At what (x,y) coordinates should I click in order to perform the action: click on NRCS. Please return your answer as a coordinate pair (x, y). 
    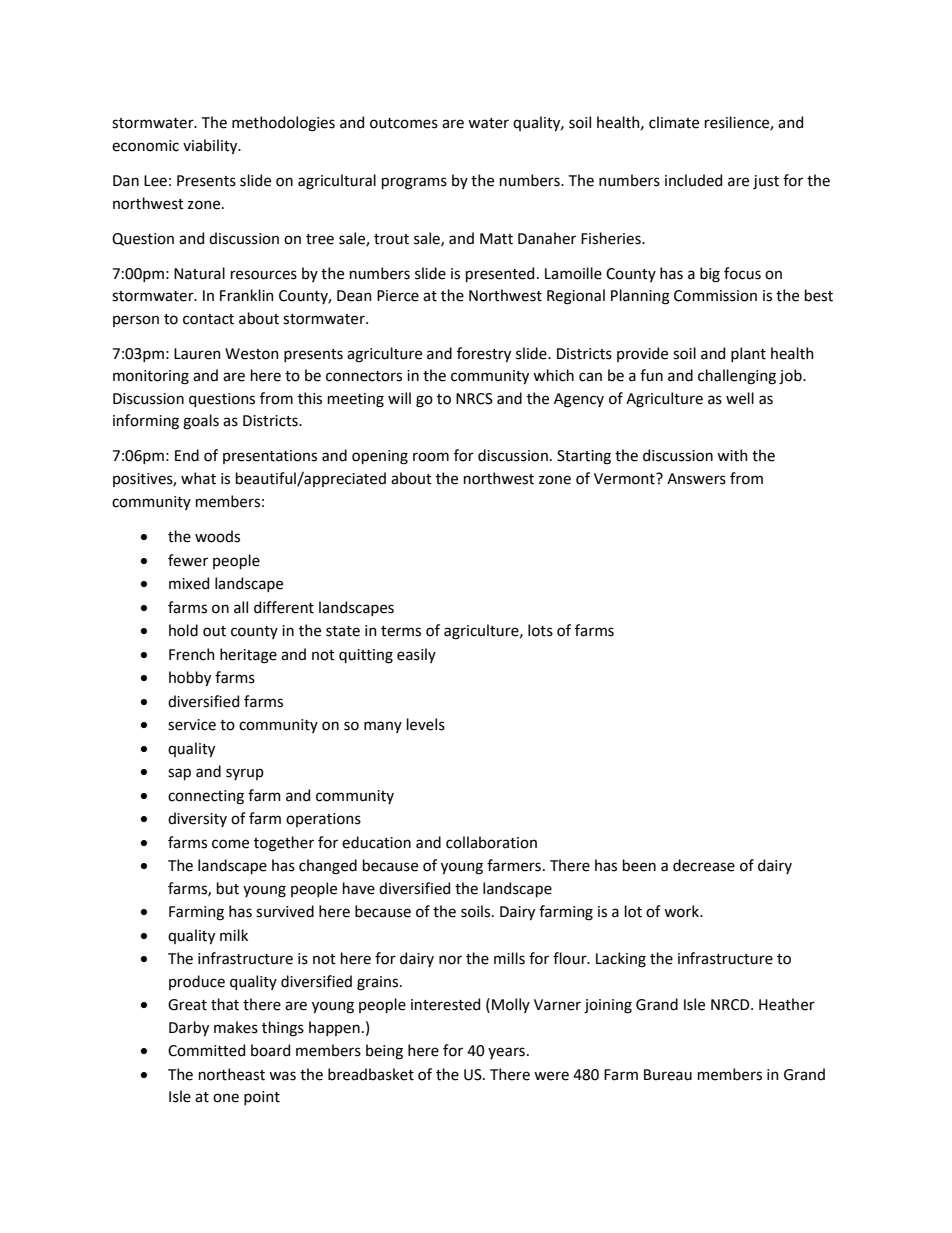
    Looking at the image, I should click on (474, 399).
